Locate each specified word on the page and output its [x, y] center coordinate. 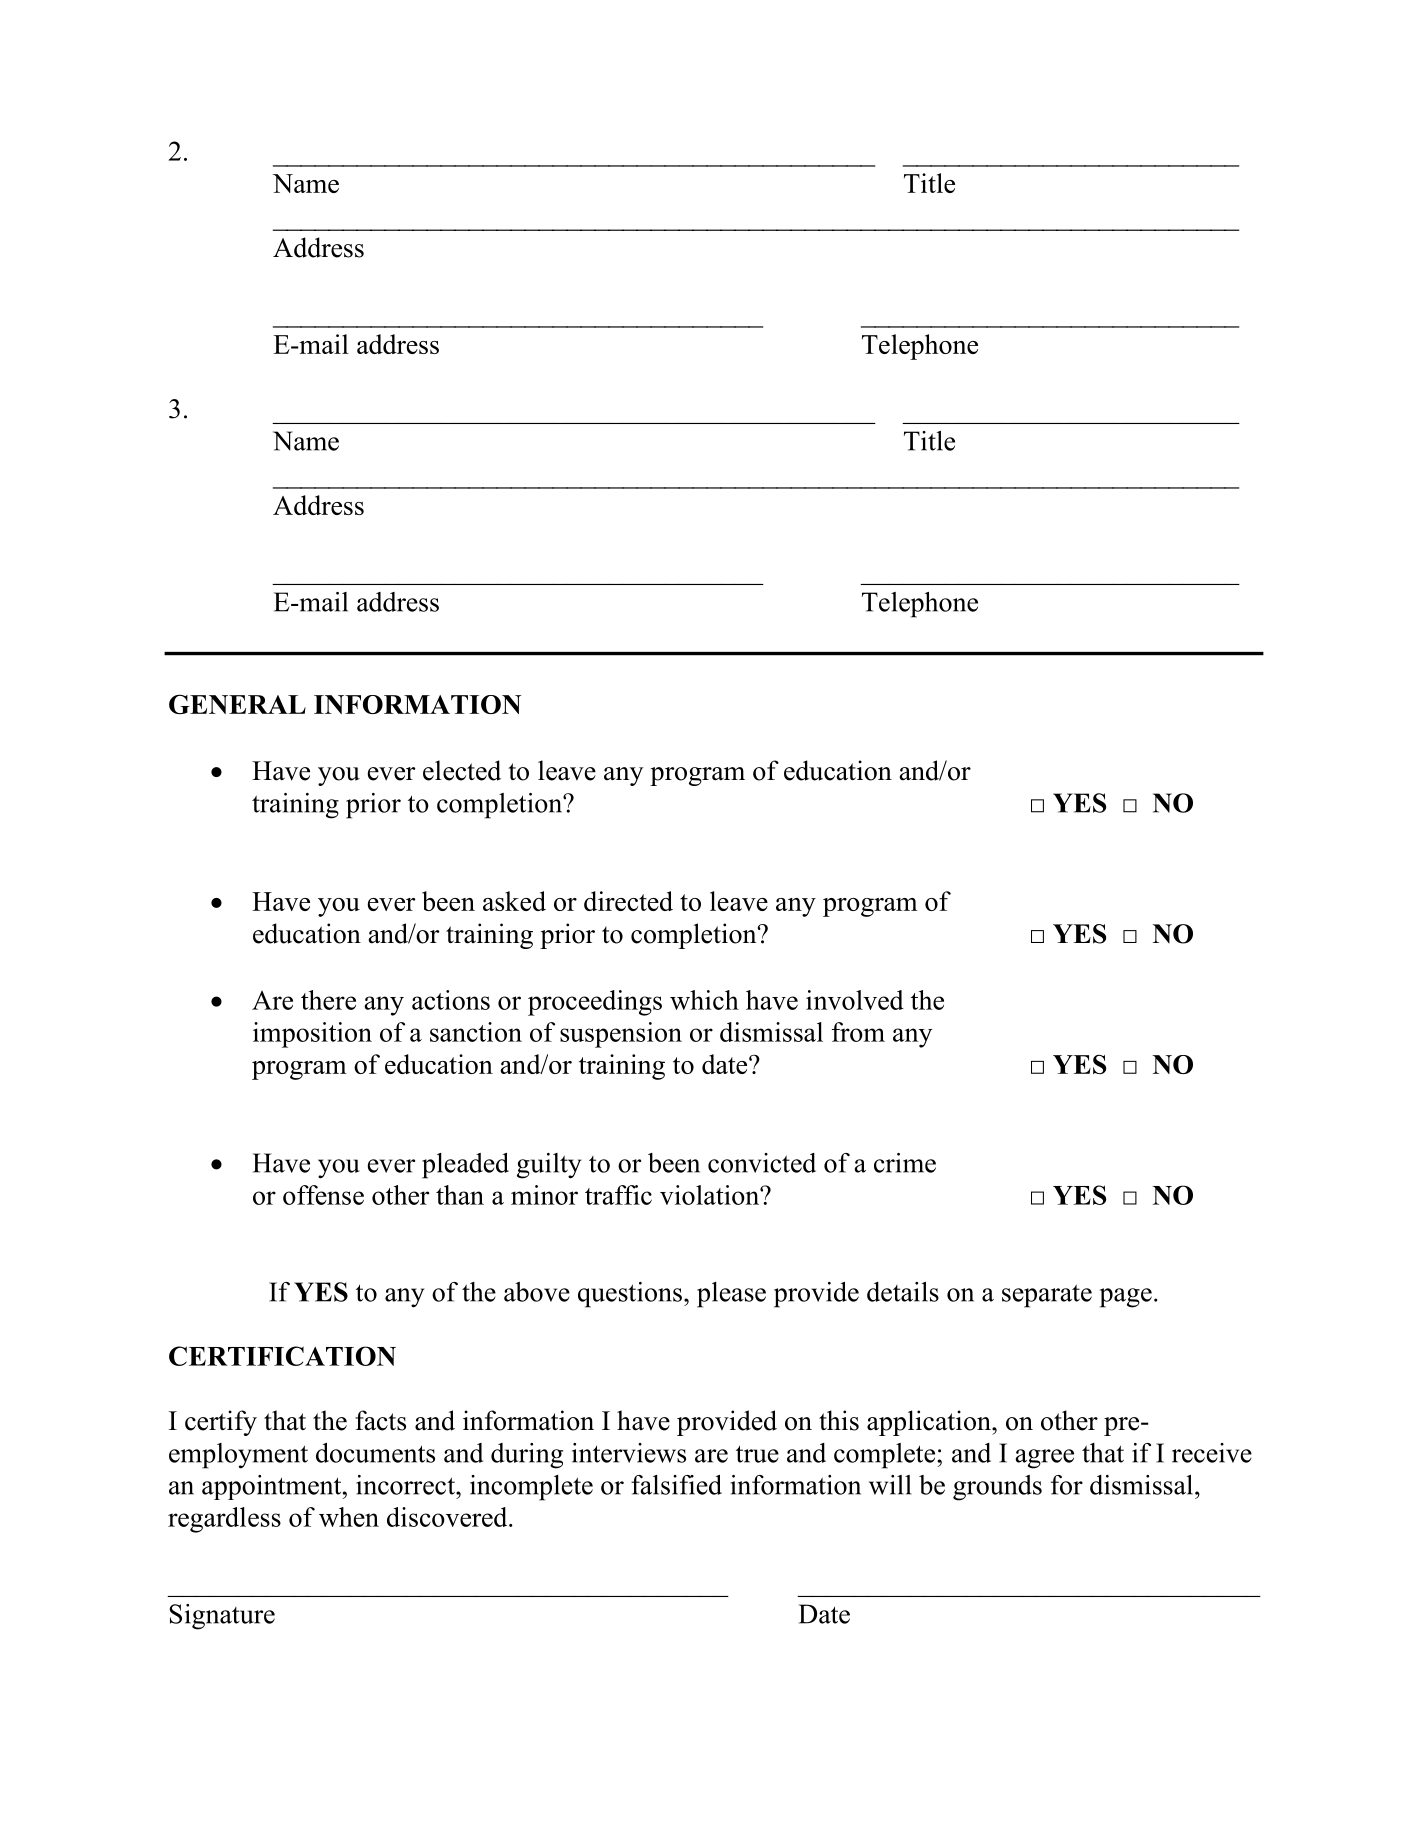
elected [462, 770]
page [1126, 1298]
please [731, 1295]
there [328, 1000]
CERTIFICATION [282, 1356]
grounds [997, 1488]
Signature [222, 1617]
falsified [676, 1485]
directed [628, 901]
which [704, 1000]
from [858, 1032]
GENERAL [237, 704]
